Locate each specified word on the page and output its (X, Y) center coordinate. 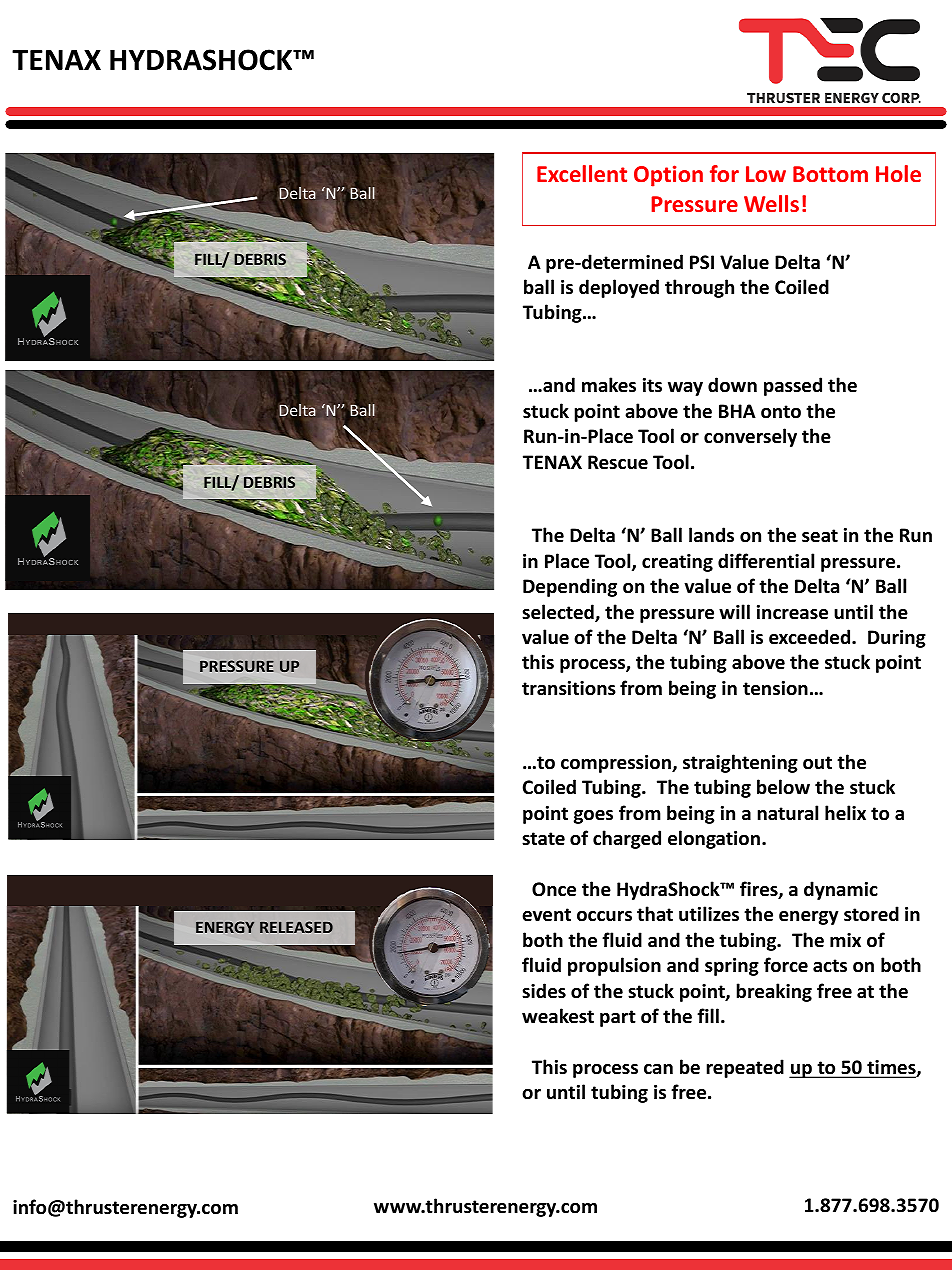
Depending (570, 587)
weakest (558, 1016)
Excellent (582, 173)
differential (766, 561)
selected (559, 613)
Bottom (830, 174)
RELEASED (296, 927)
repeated (745, 1068)
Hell (38, 60)
